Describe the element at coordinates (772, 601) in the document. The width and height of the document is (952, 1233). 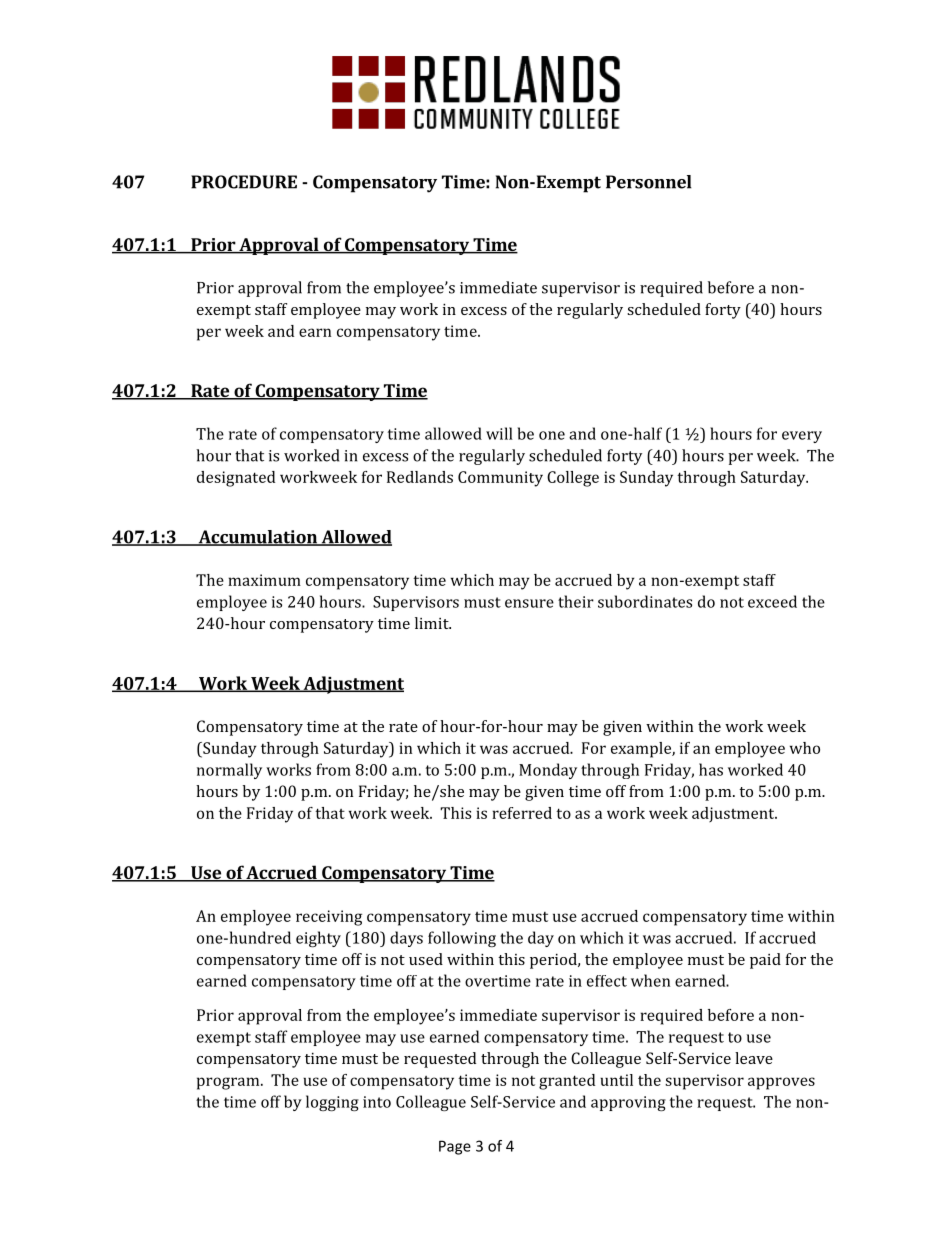
I see `exceed` at that location.
